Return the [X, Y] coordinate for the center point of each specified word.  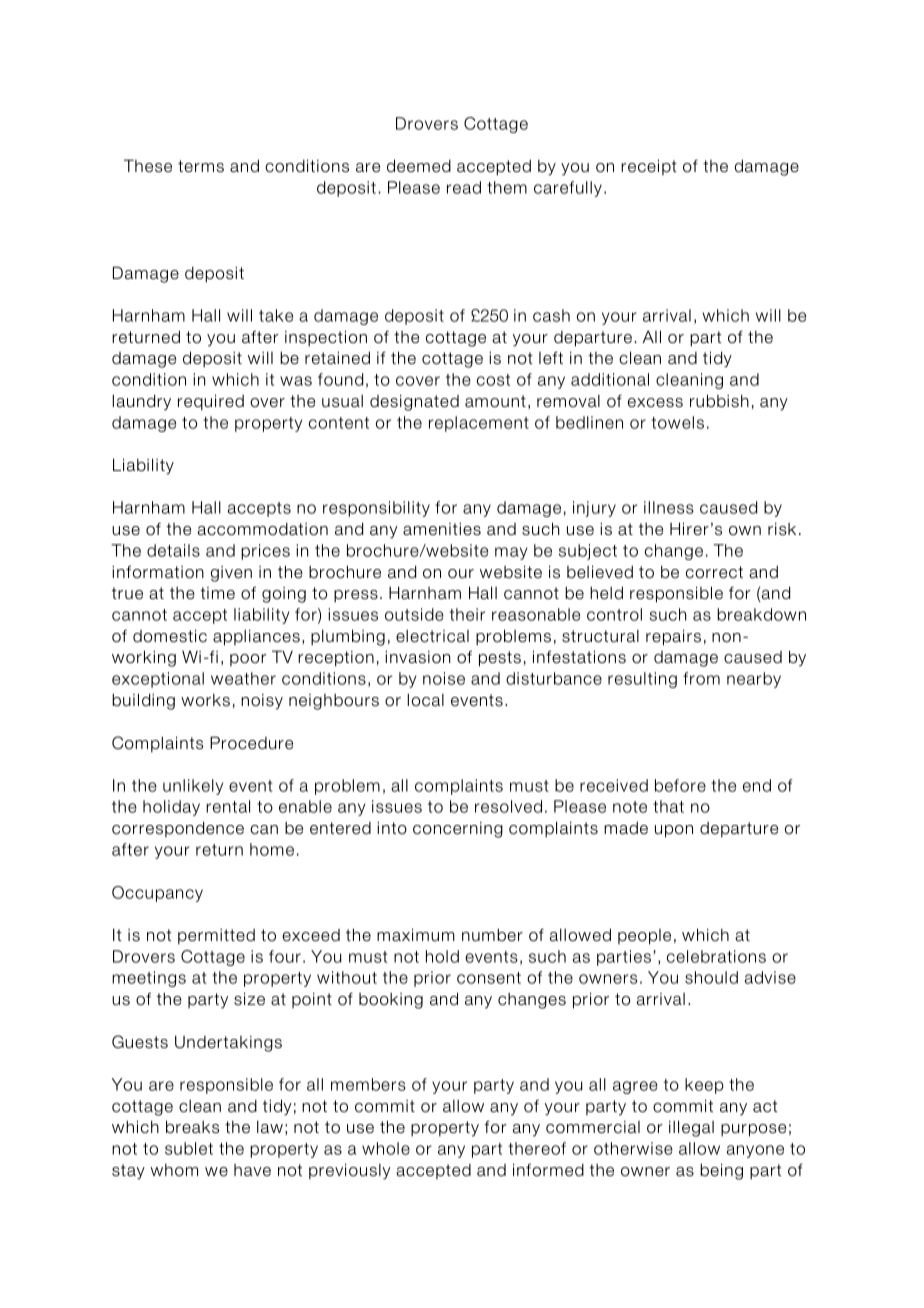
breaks [192, 1127]
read [464, 187]
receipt [649, 167]
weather [243, 678]
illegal [691, 1128]
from [701, 678]
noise [444, 678]
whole [386, 1148]
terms [201, 166]
